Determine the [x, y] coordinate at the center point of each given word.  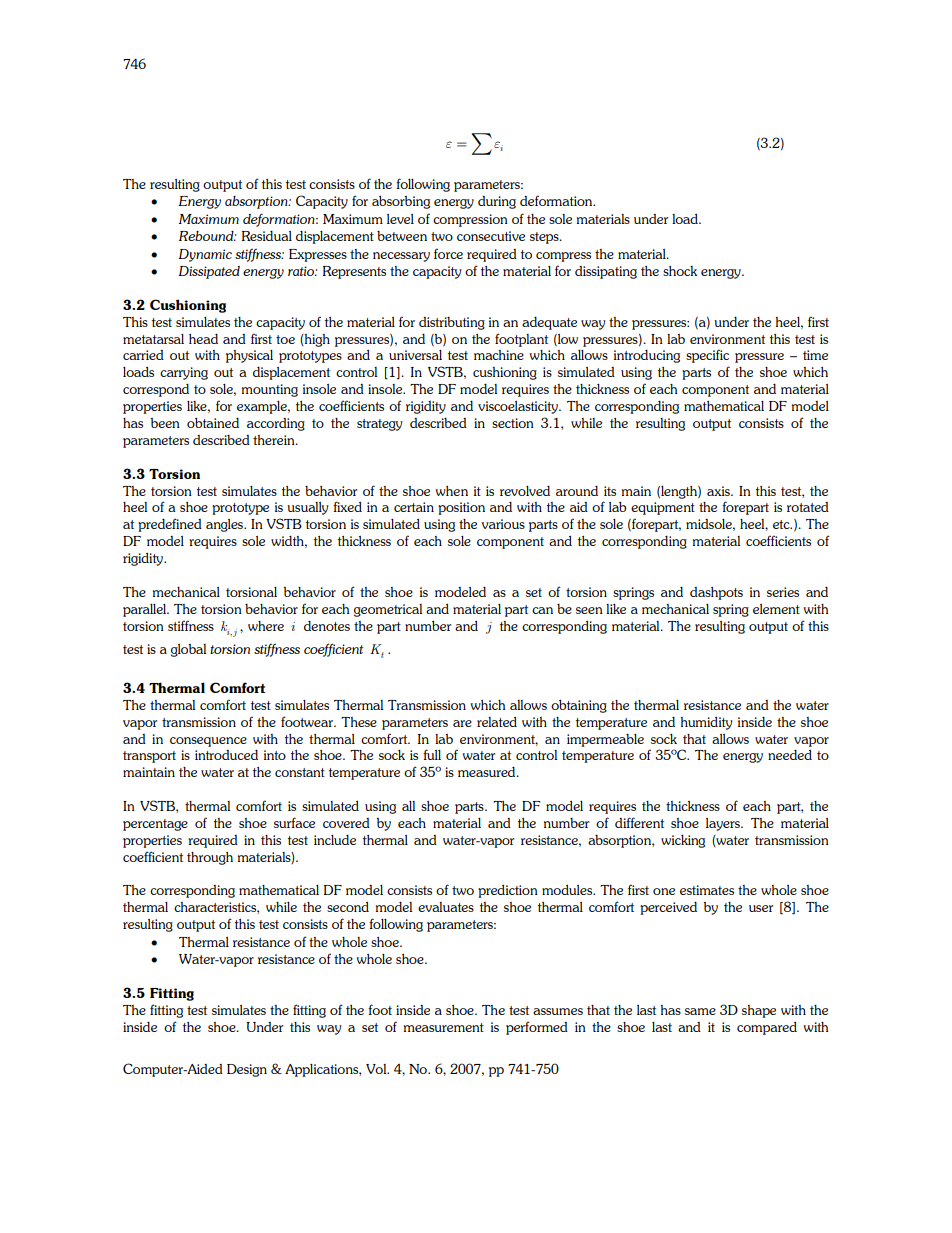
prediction [508, 891]
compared [767, 1028]
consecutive [491, 236]
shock [680, 271]
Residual [267, 236]
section [513, 423]
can [542, 610]
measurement [444, 1027]
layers [724, 824]
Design [247, 1070]
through [210, 858]
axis [719, 491]
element [776, 609]
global [188, 650]
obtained [213, 422]
